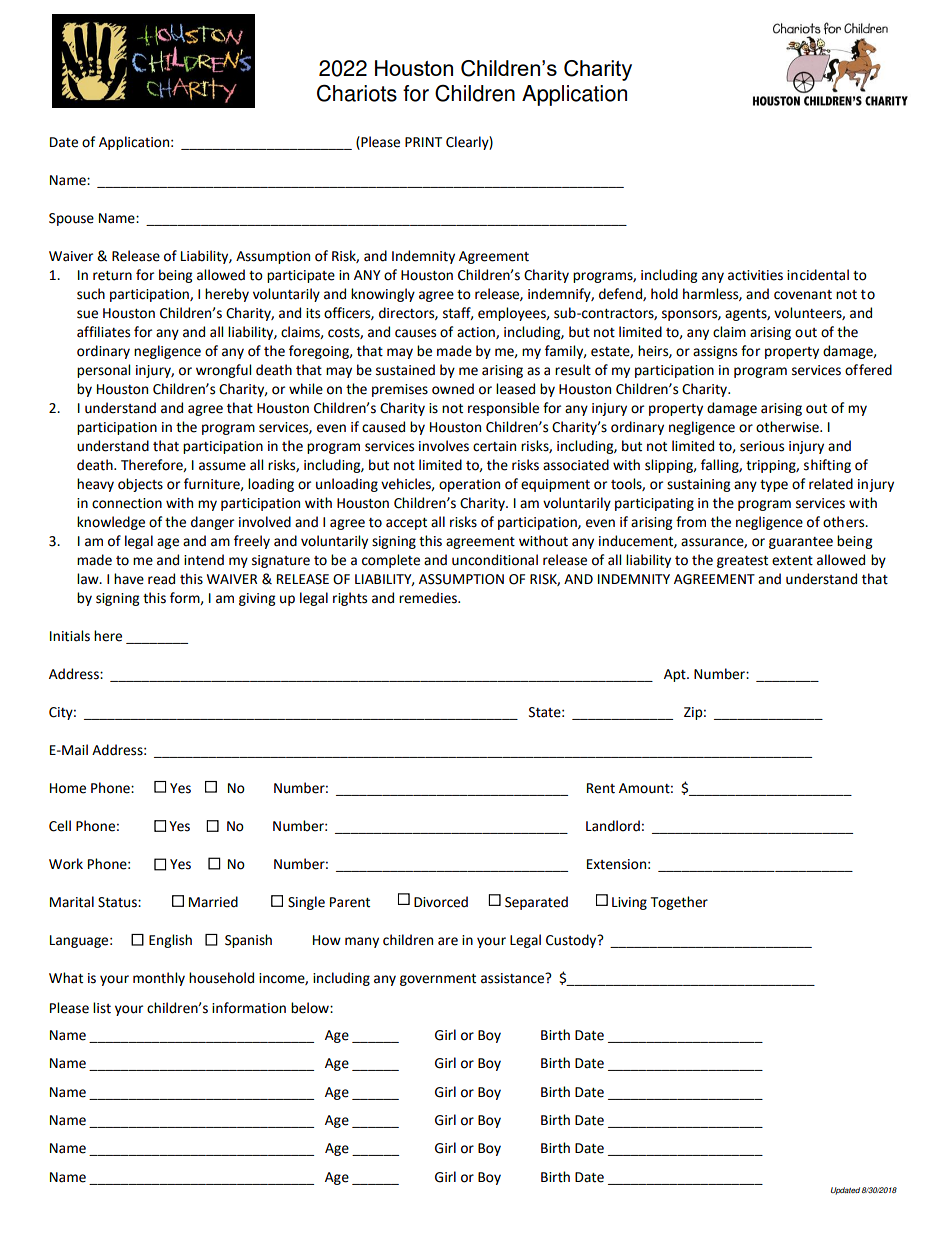  Describe the element at coordinates (676, 675) in the page. I see `Apt` at that location.
